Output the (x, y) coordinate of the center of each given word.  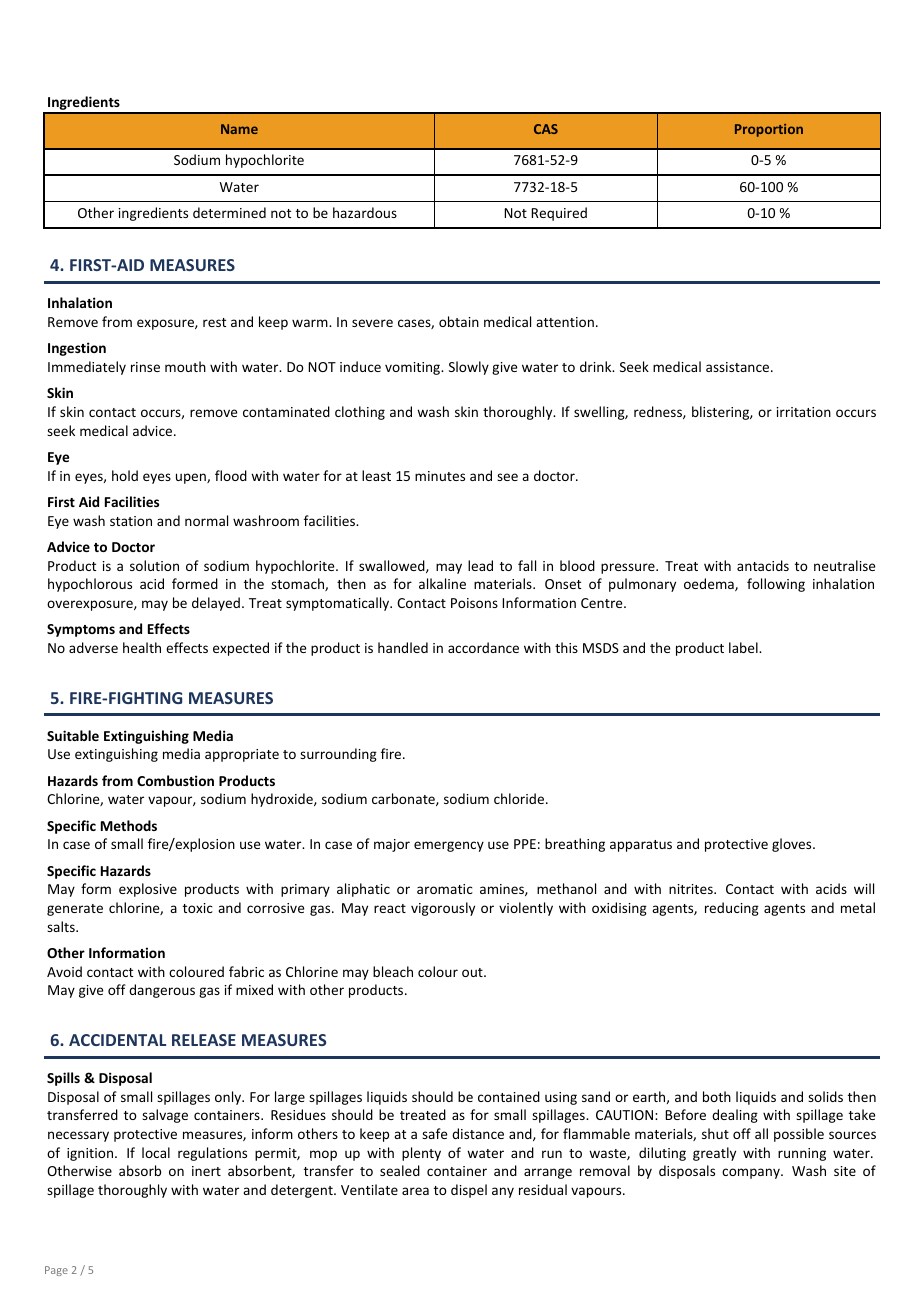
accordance (483, 647)
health (142, 647)
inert (206, 1171)
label (744, 647)
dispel (469, 1191)
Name (239, 129)
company (752, 1173)
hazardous (365, 212)
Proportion (769, 130)
